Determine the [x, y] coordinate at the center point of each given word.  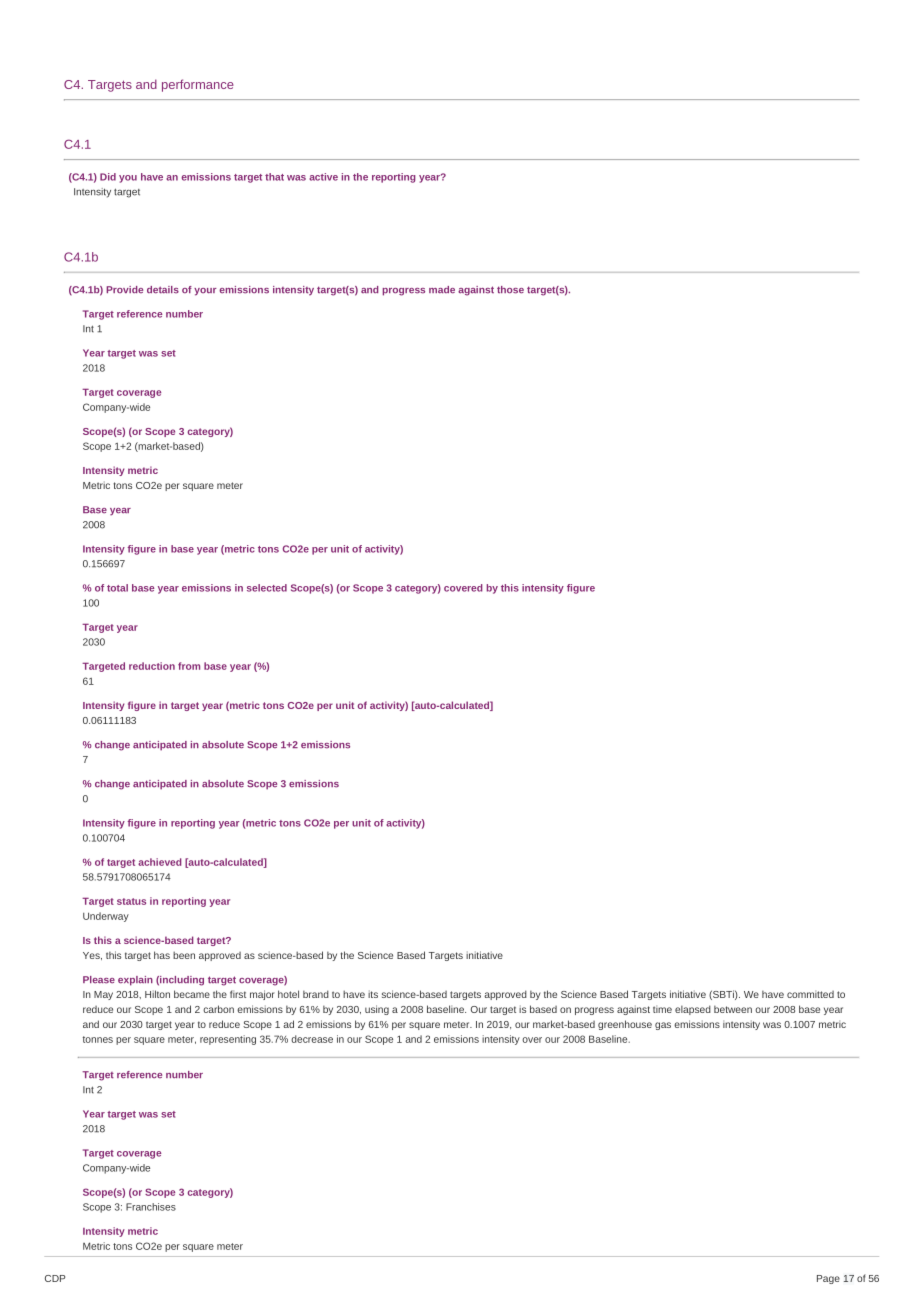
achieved [160, 862]
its [373, 994]
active [323, 177]
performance [198, 85]
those [510, 290]
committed [810, 994]
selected [267, 588]
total [117, 588]
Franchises [151, 1207]
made [442, 290]
